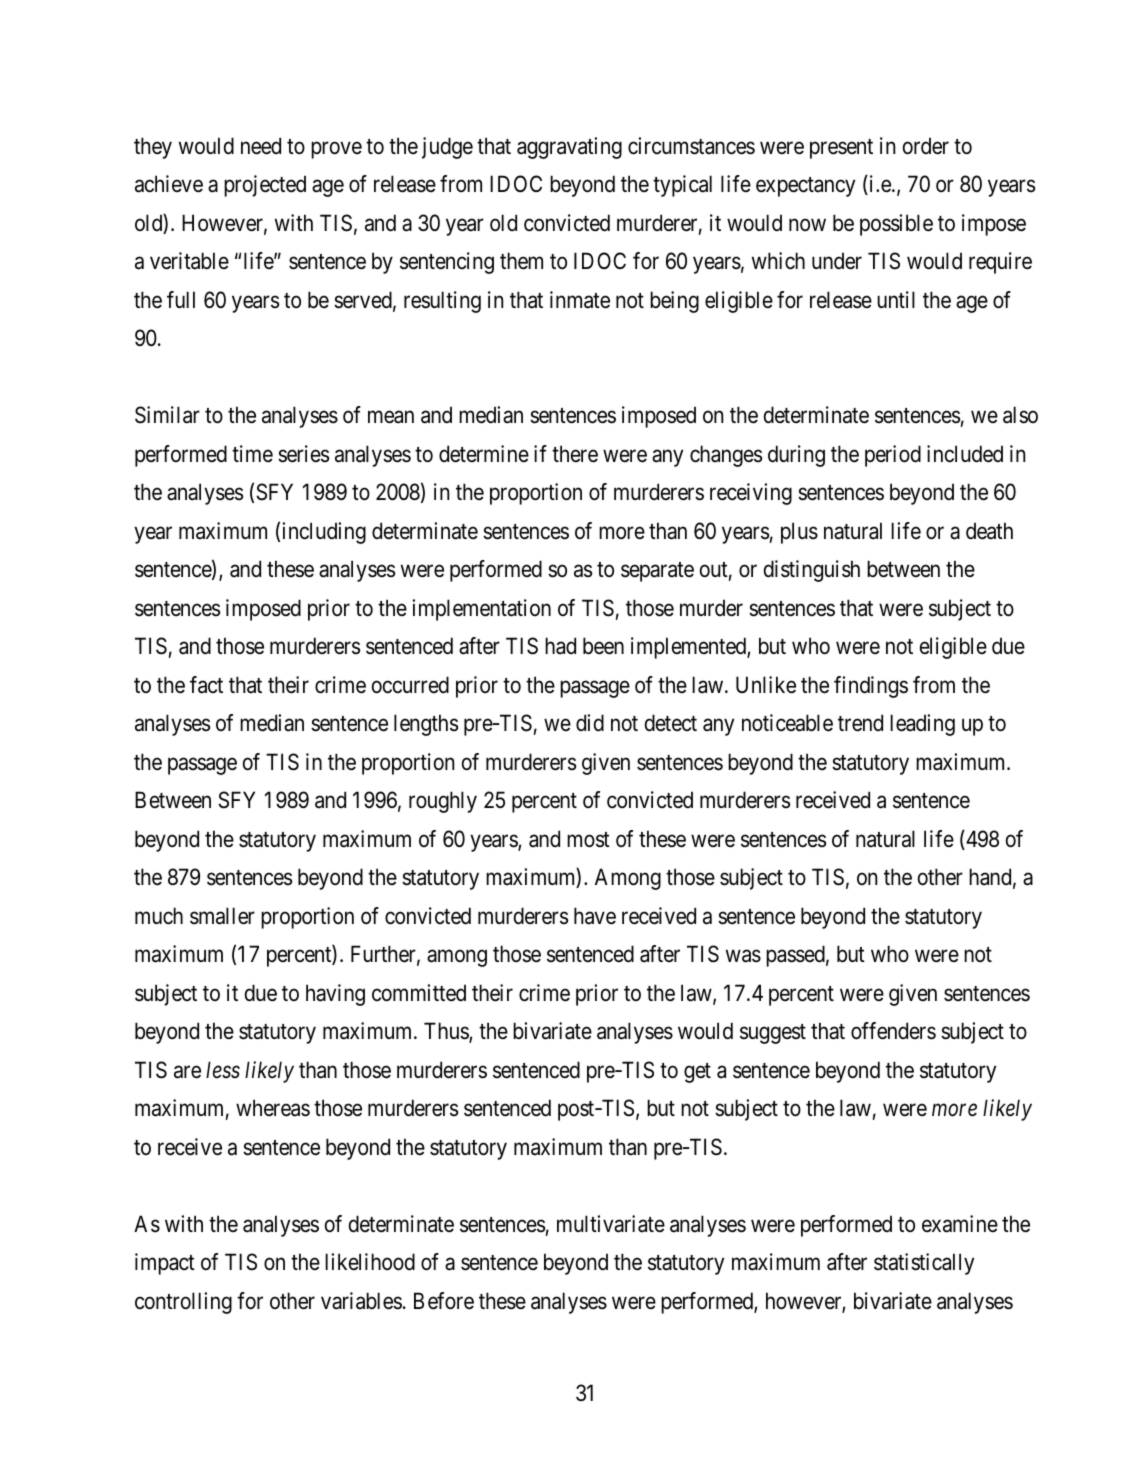  I want to click on having, so click(335, 995).
